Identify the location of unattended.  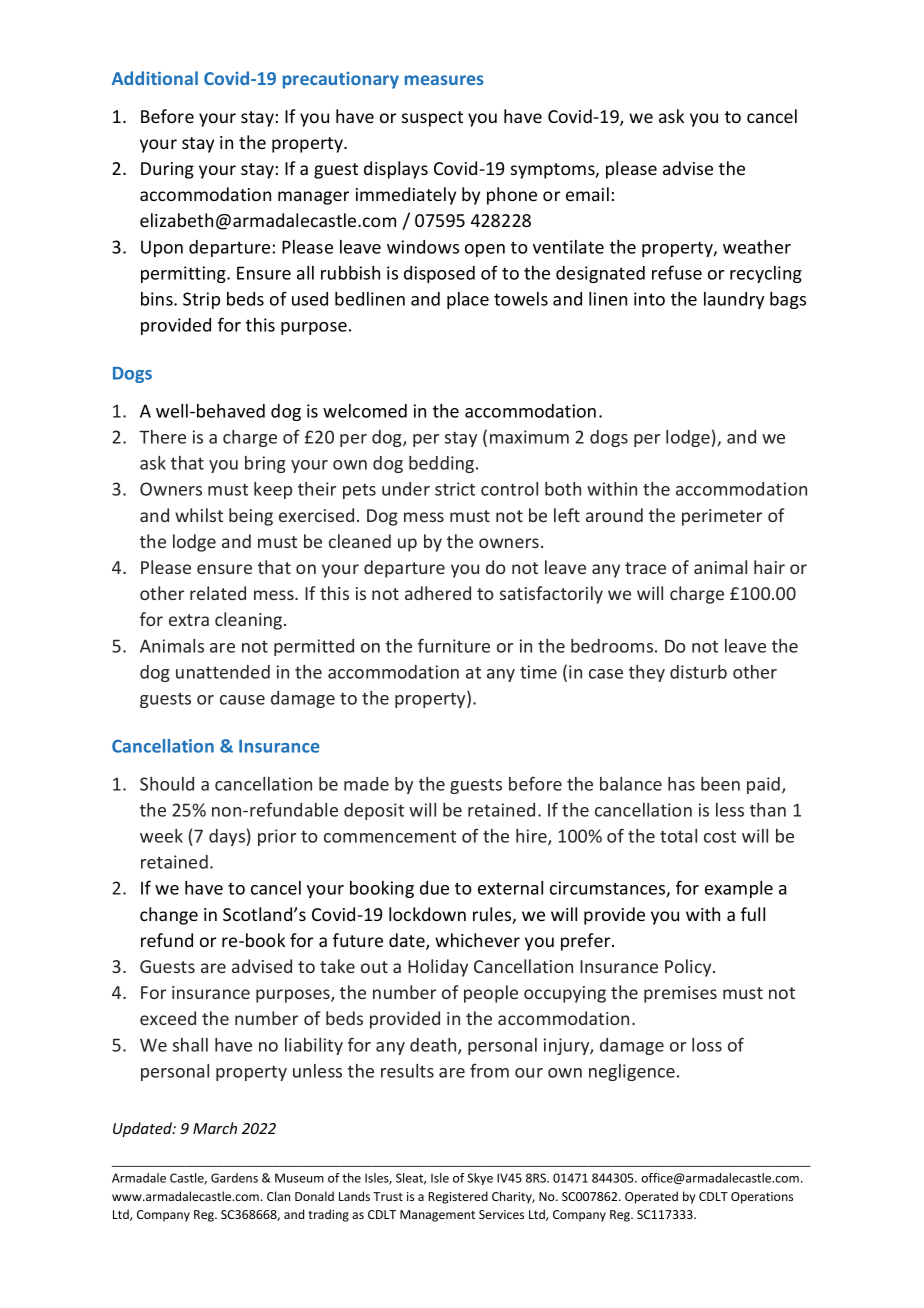
(223, 672).
